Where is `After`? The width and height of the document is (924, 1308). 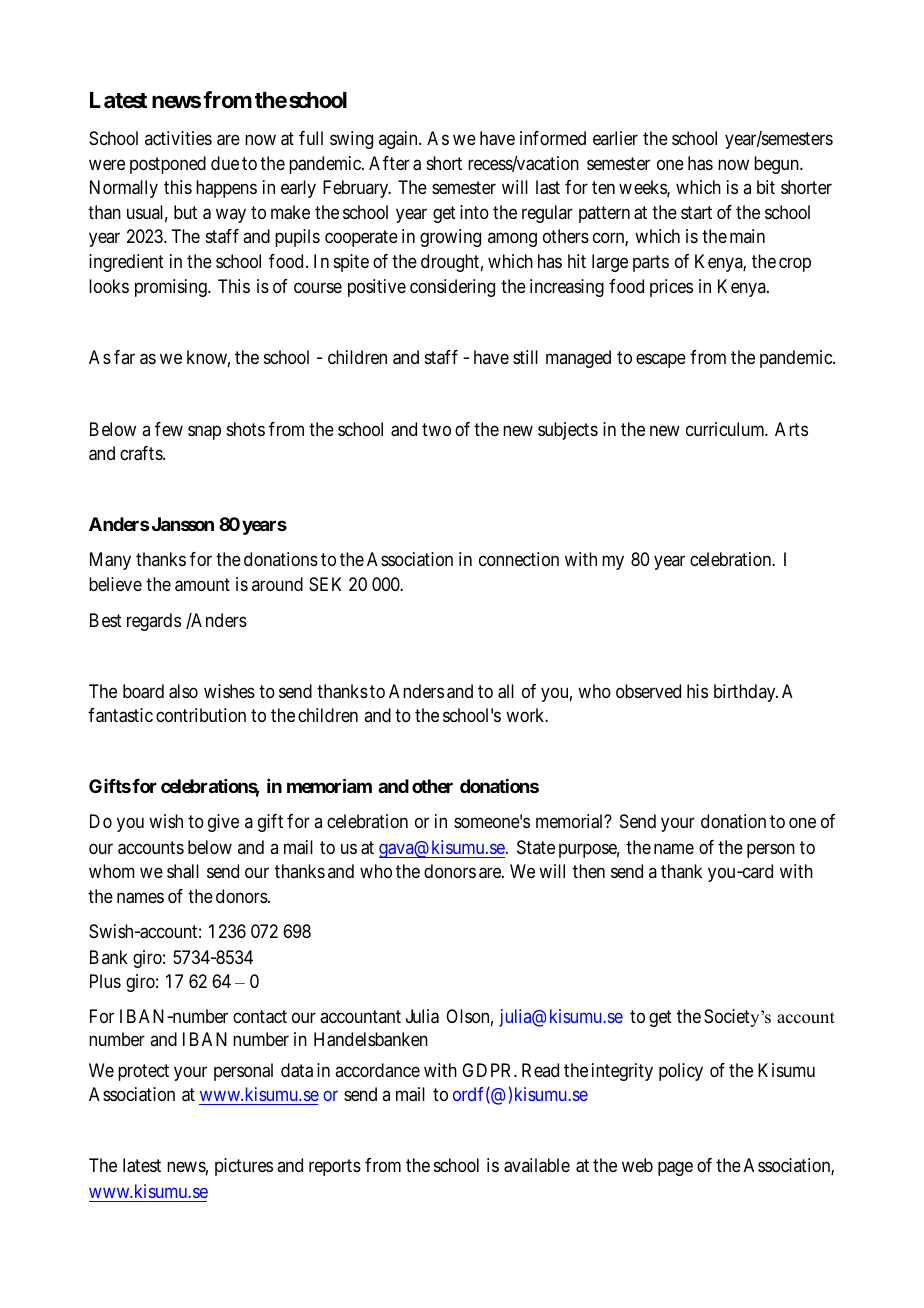
After is located at coordinates (389, 163).
